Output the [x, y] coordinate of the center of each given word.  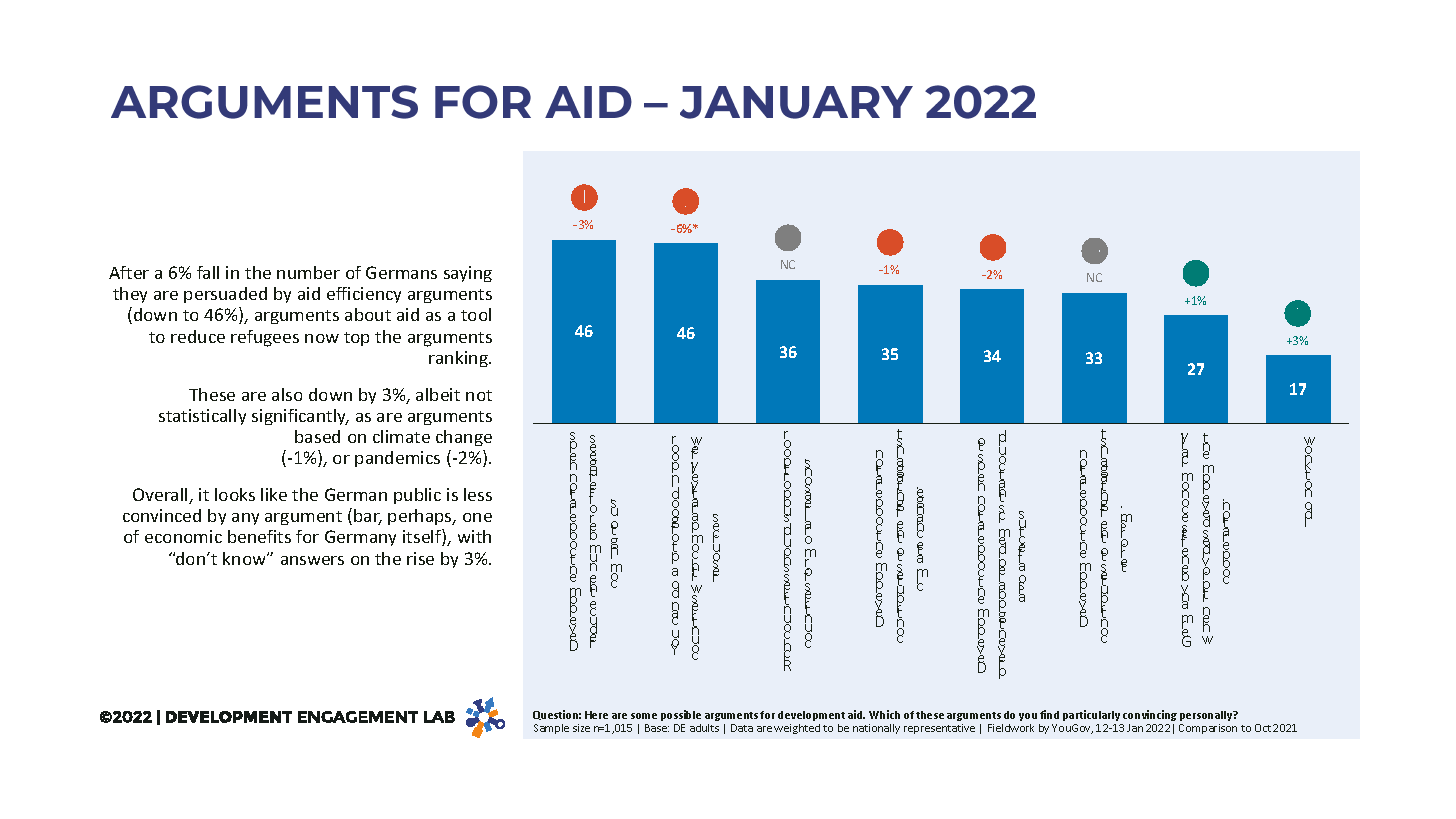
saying [468, 274]
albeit [438, 394]
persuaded [225, 295]
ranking [459, 359]
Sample [551, 729]
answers [312, 560]
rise [420, 558]
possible [681, 715]
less [478, 494]
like [274, 494]
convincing [1150, 715]
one [477, 517]
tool [476, 314]
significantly [300, 417]
